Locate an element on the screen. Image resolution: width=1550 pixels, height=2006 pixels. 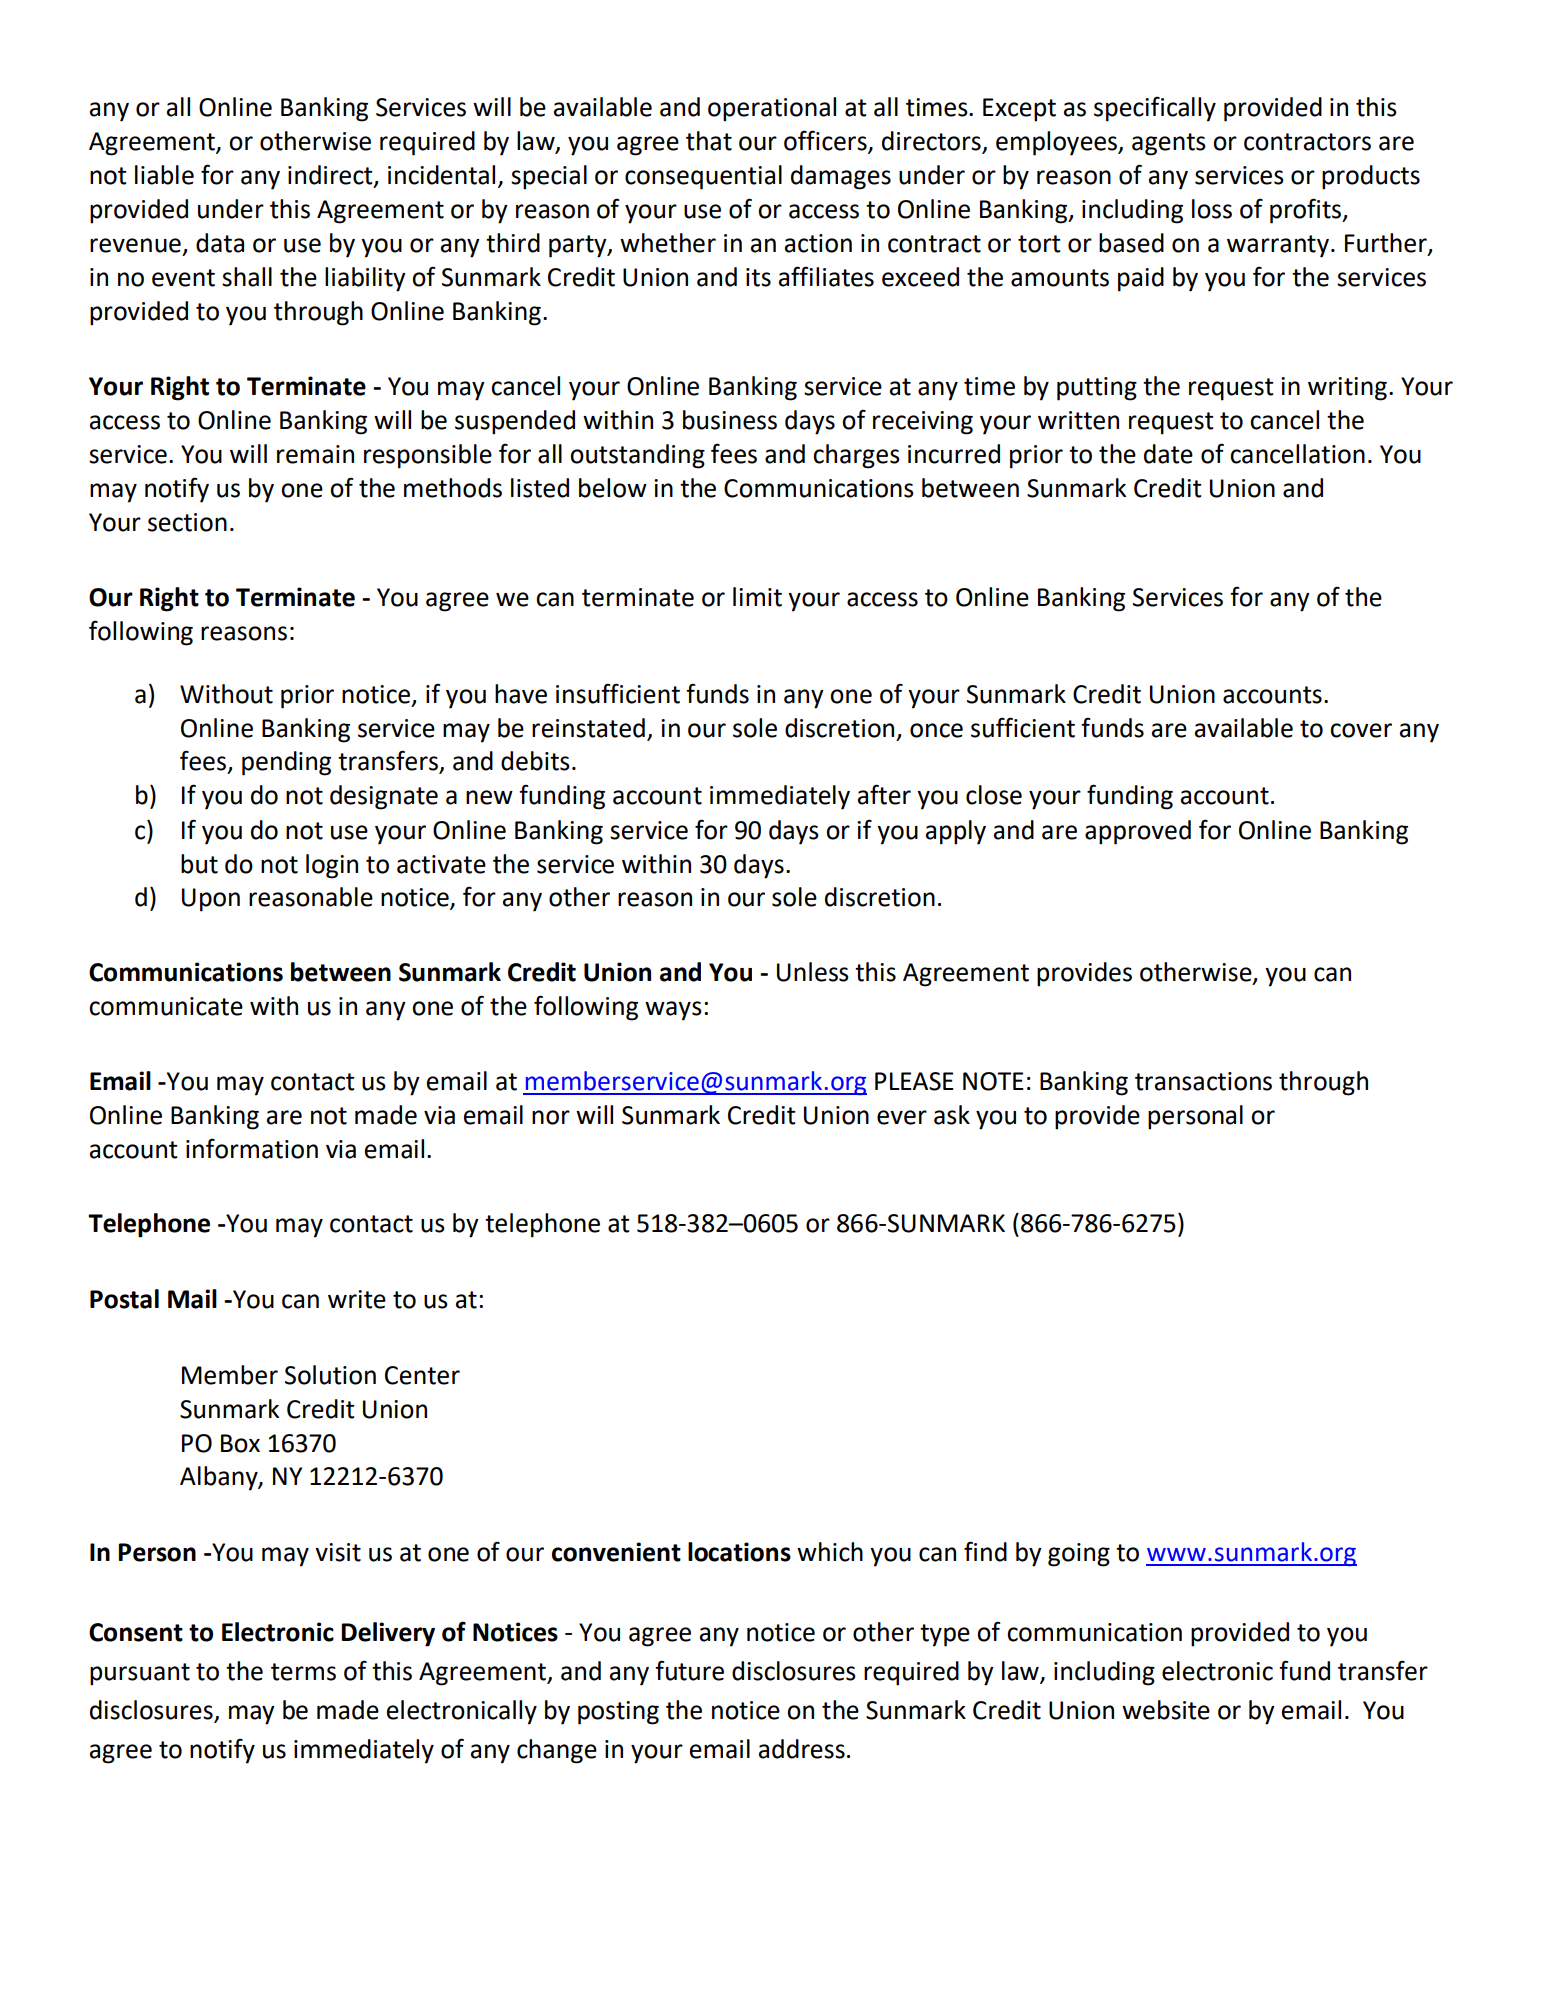
indirect is located at coordinates (331, 176).
